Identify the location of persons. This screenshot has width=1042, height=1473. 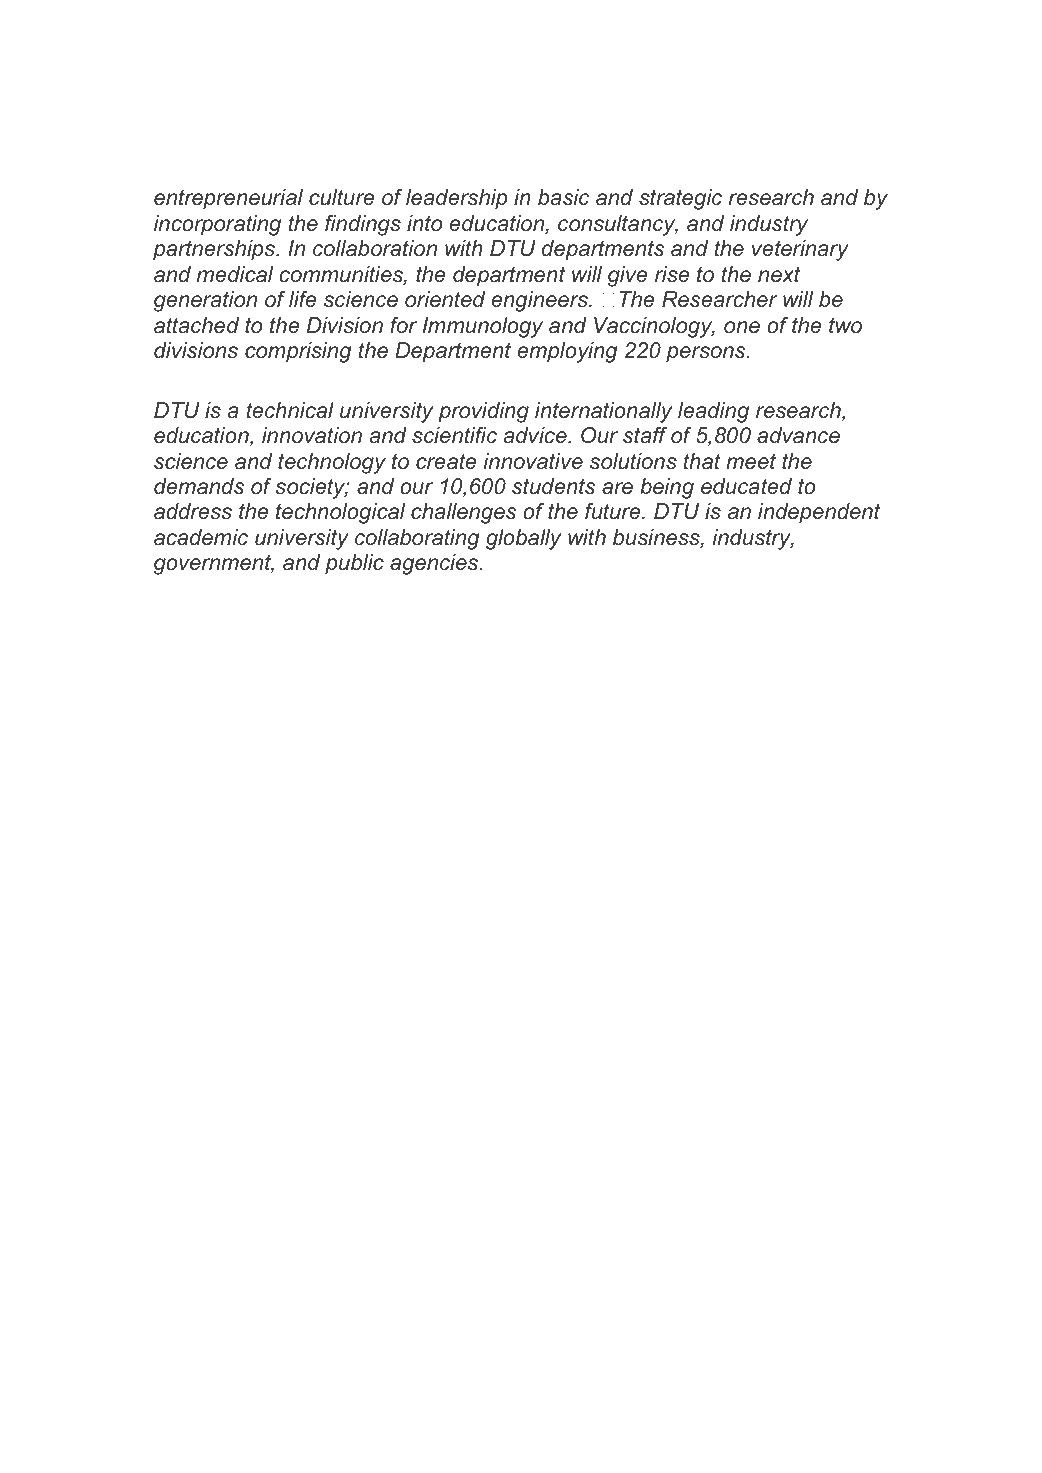
(707, 354).
